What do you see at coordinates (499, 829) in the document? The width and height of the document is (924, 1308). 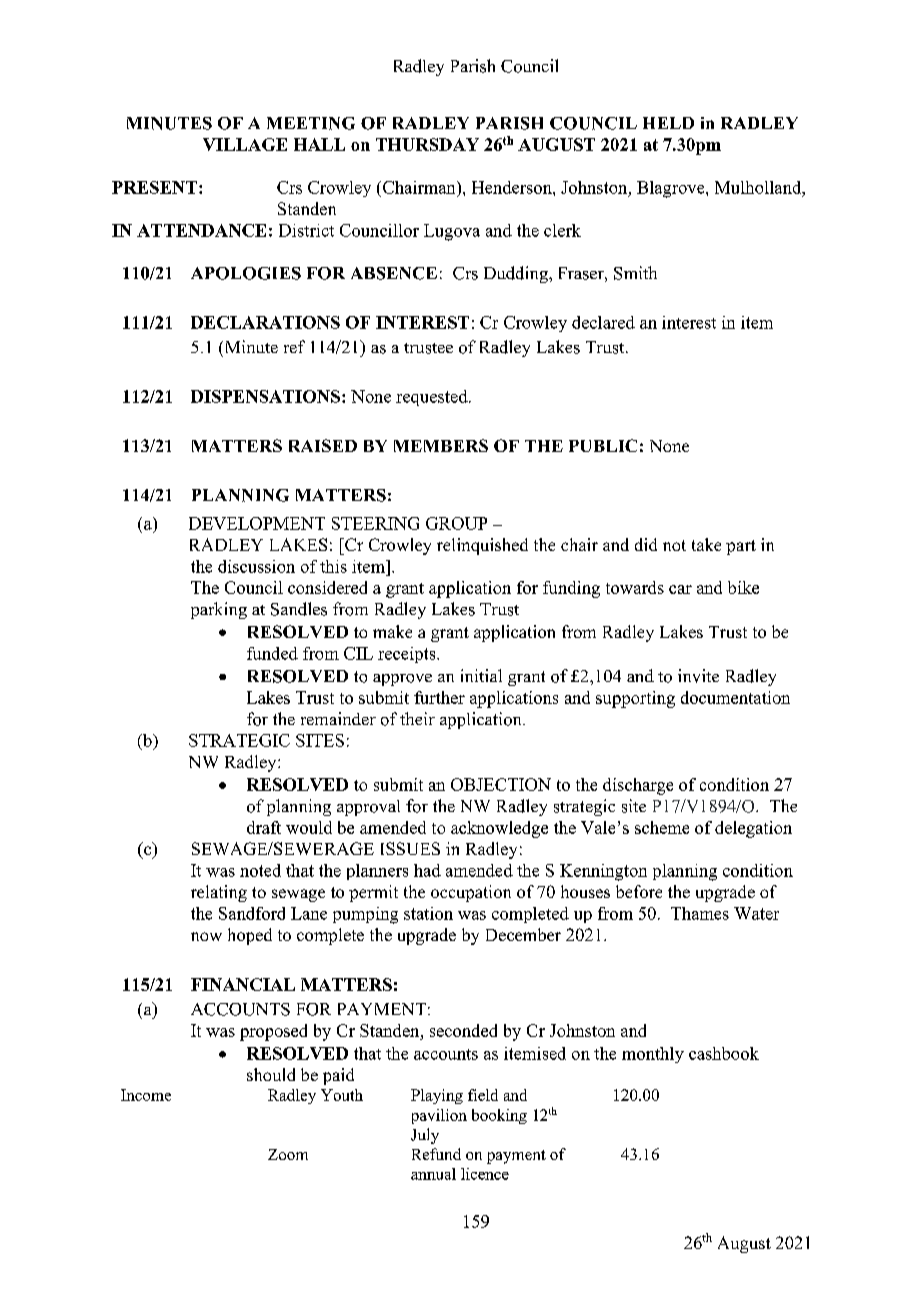 I see `acknowledge` at bounding box center [499, 829].
